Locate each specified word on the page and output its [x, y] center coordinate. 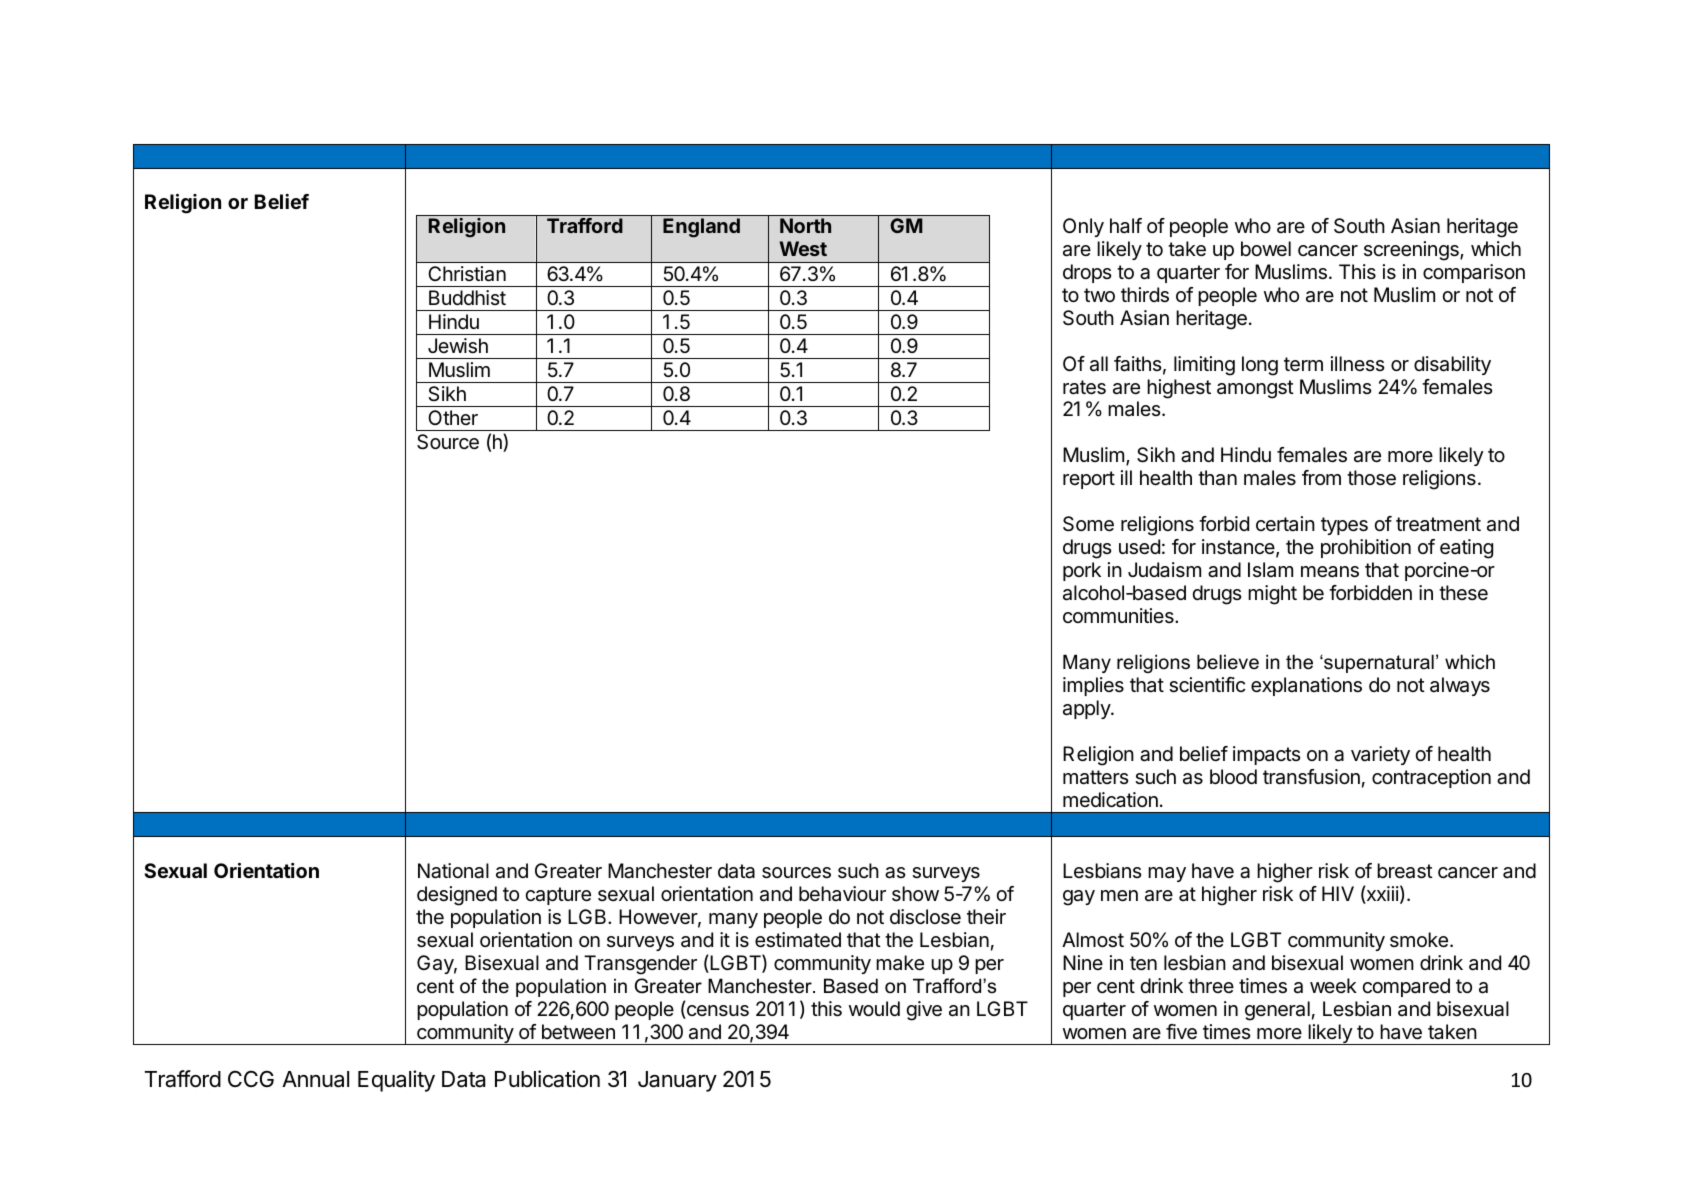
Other [453, 417]
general [1277, 1011]
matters [1095, 777]
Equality [396, 1081]
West [803, 248]
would [874, 1008]
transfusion [1311, 777]
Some [1088, 524]
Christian [467, 274]
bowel [1266, 248]
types [1344, 526]
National [453, 871]
